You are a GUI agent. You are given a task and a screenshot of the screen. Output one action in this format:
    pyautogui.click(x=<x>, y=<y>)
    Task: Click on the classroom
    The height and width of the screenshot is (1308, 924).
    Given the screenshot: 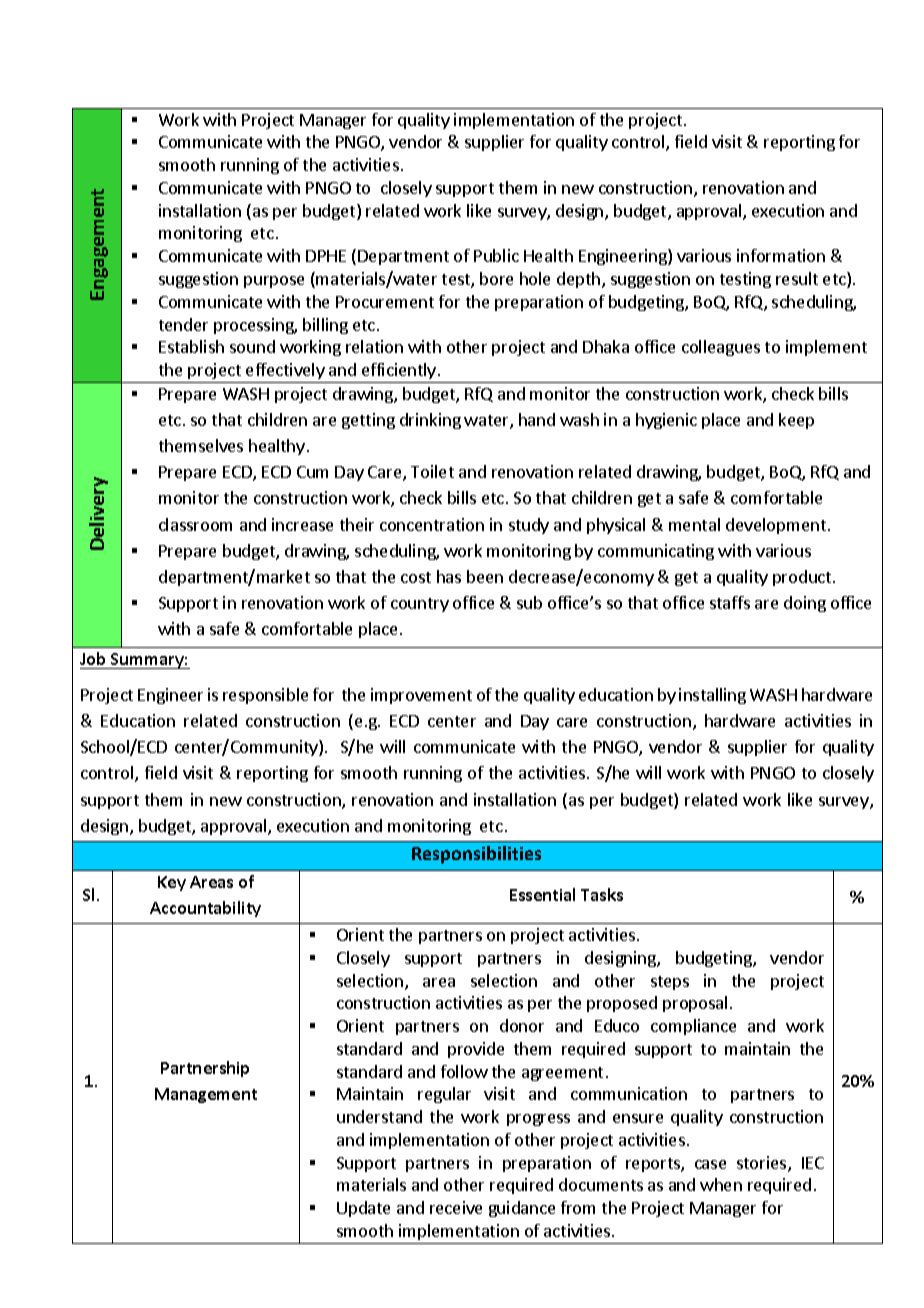 What is the action you would take?
    pyautogui.click(x=195, y=524)
